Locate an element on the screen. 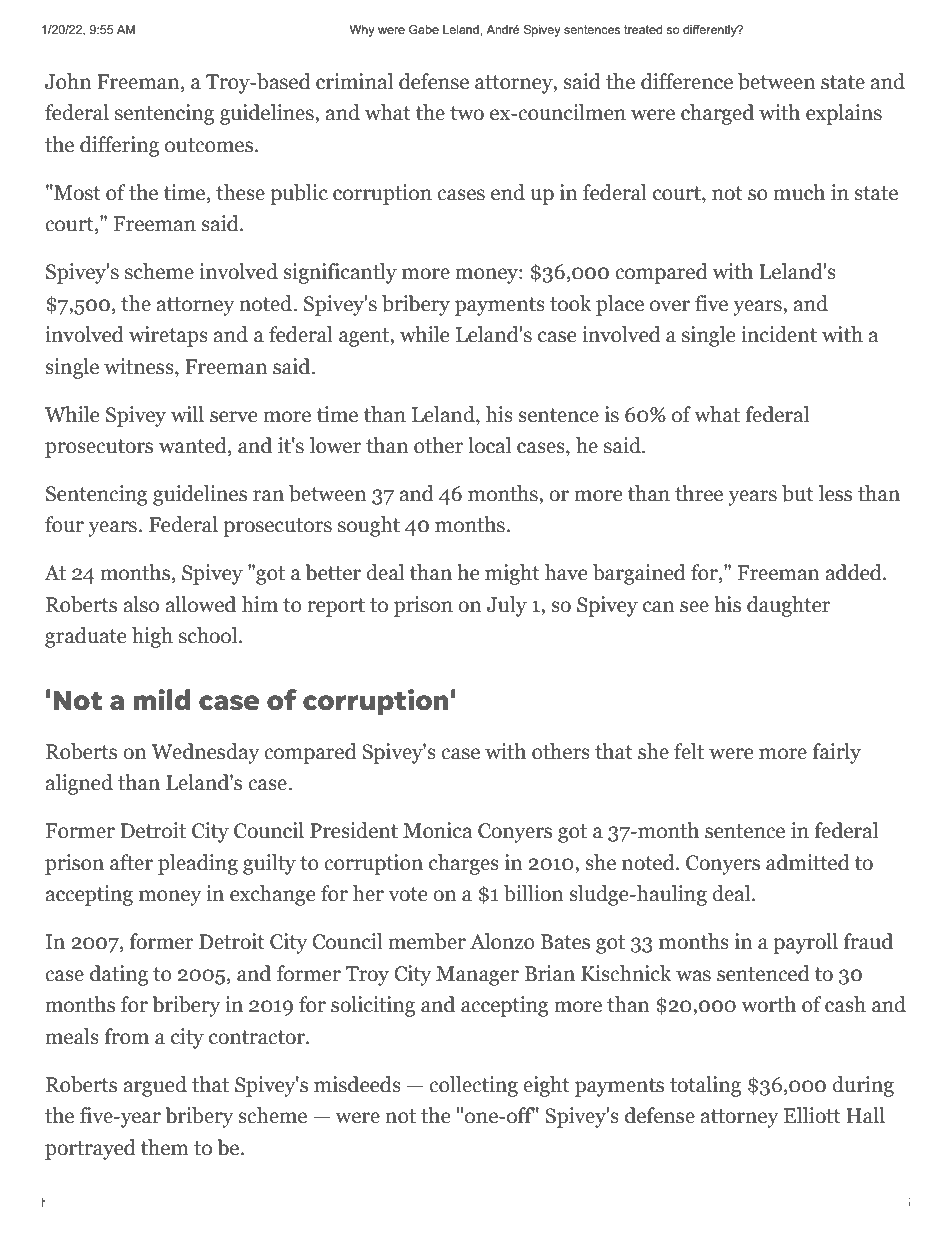  argued is located at coordinates (155, 1086).
